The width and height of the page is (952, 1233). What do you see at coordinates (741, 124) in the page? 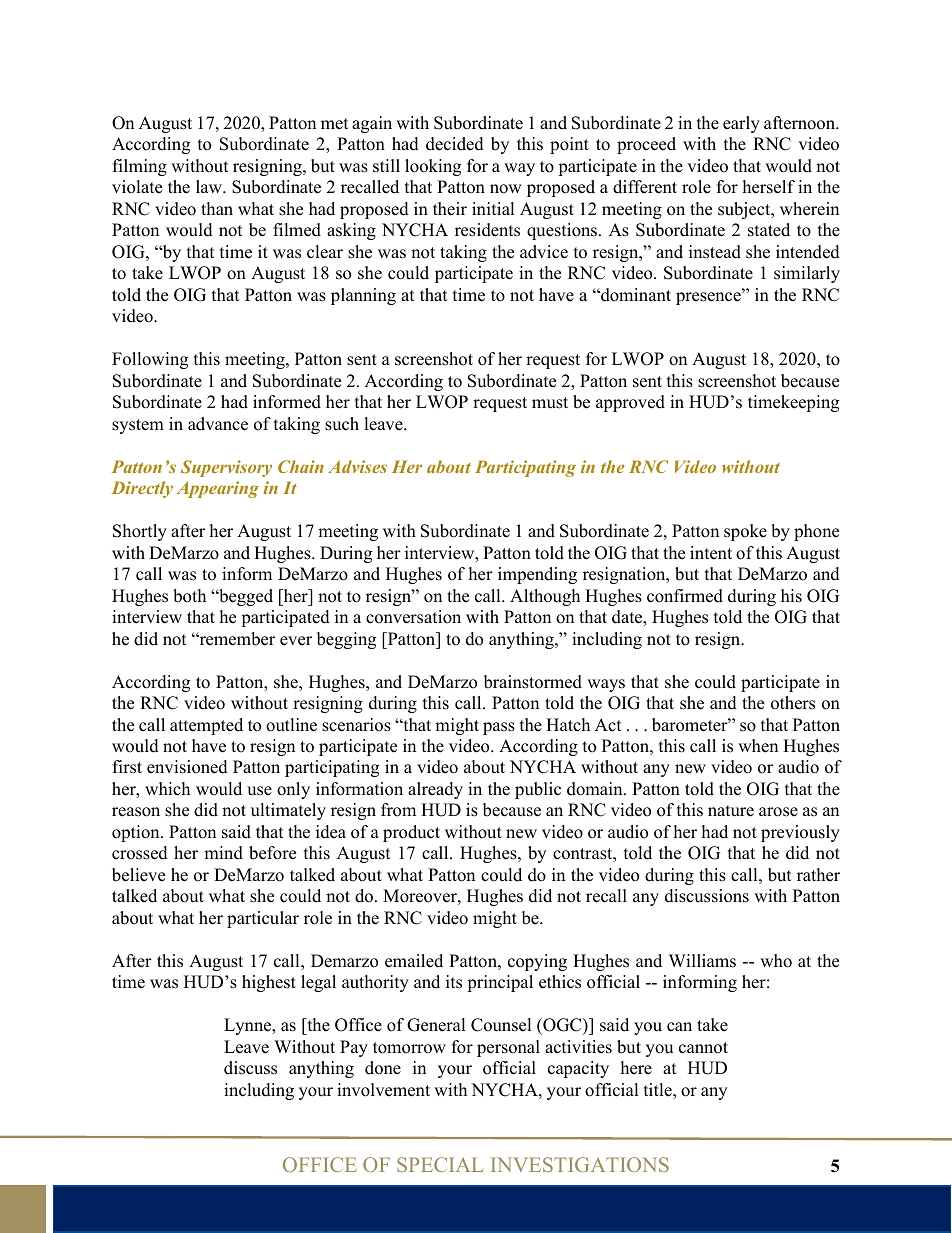
I see `early` at bounding box center [741, 124].
